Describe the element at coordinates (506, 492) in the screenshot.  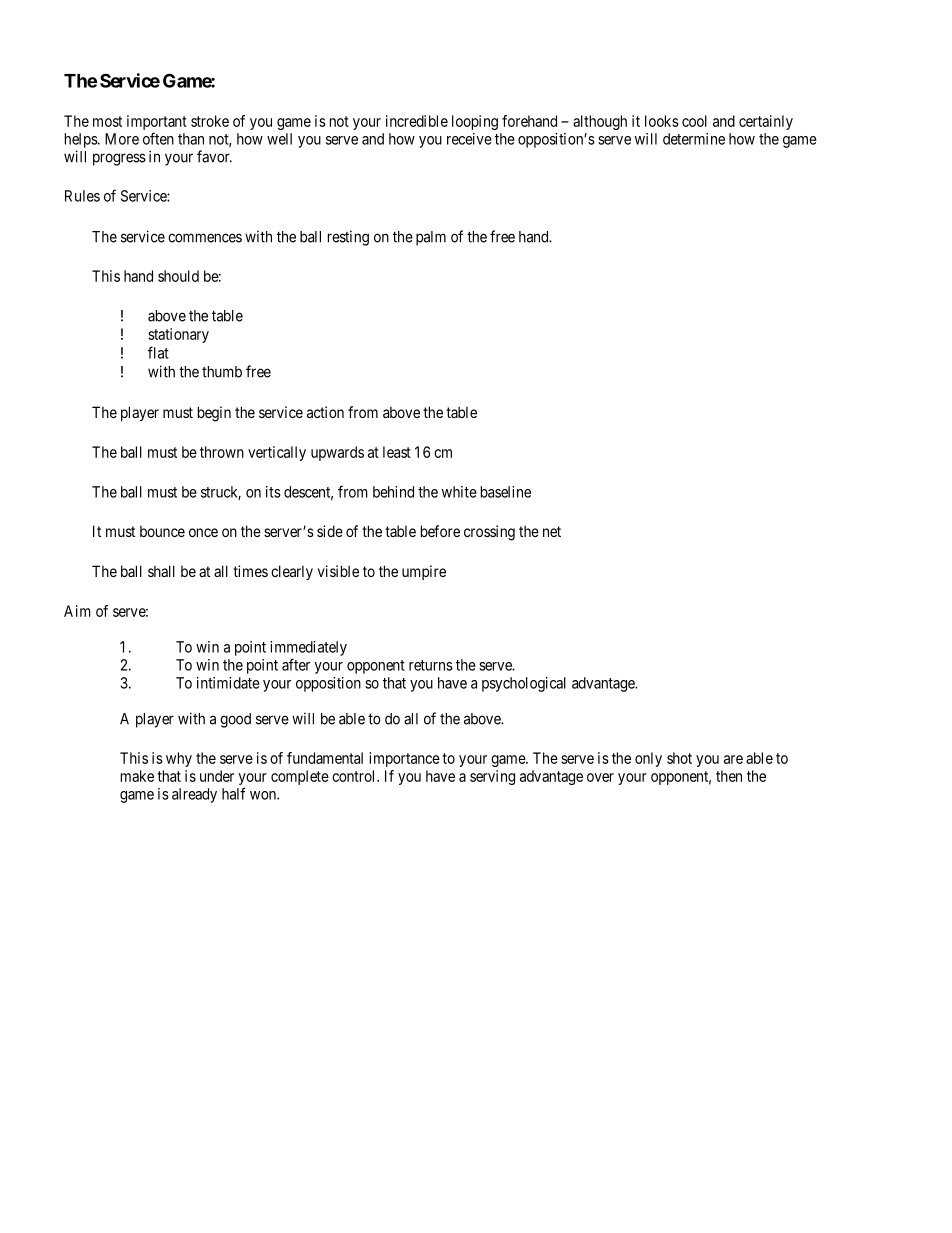
I see `baseline` at that location.
